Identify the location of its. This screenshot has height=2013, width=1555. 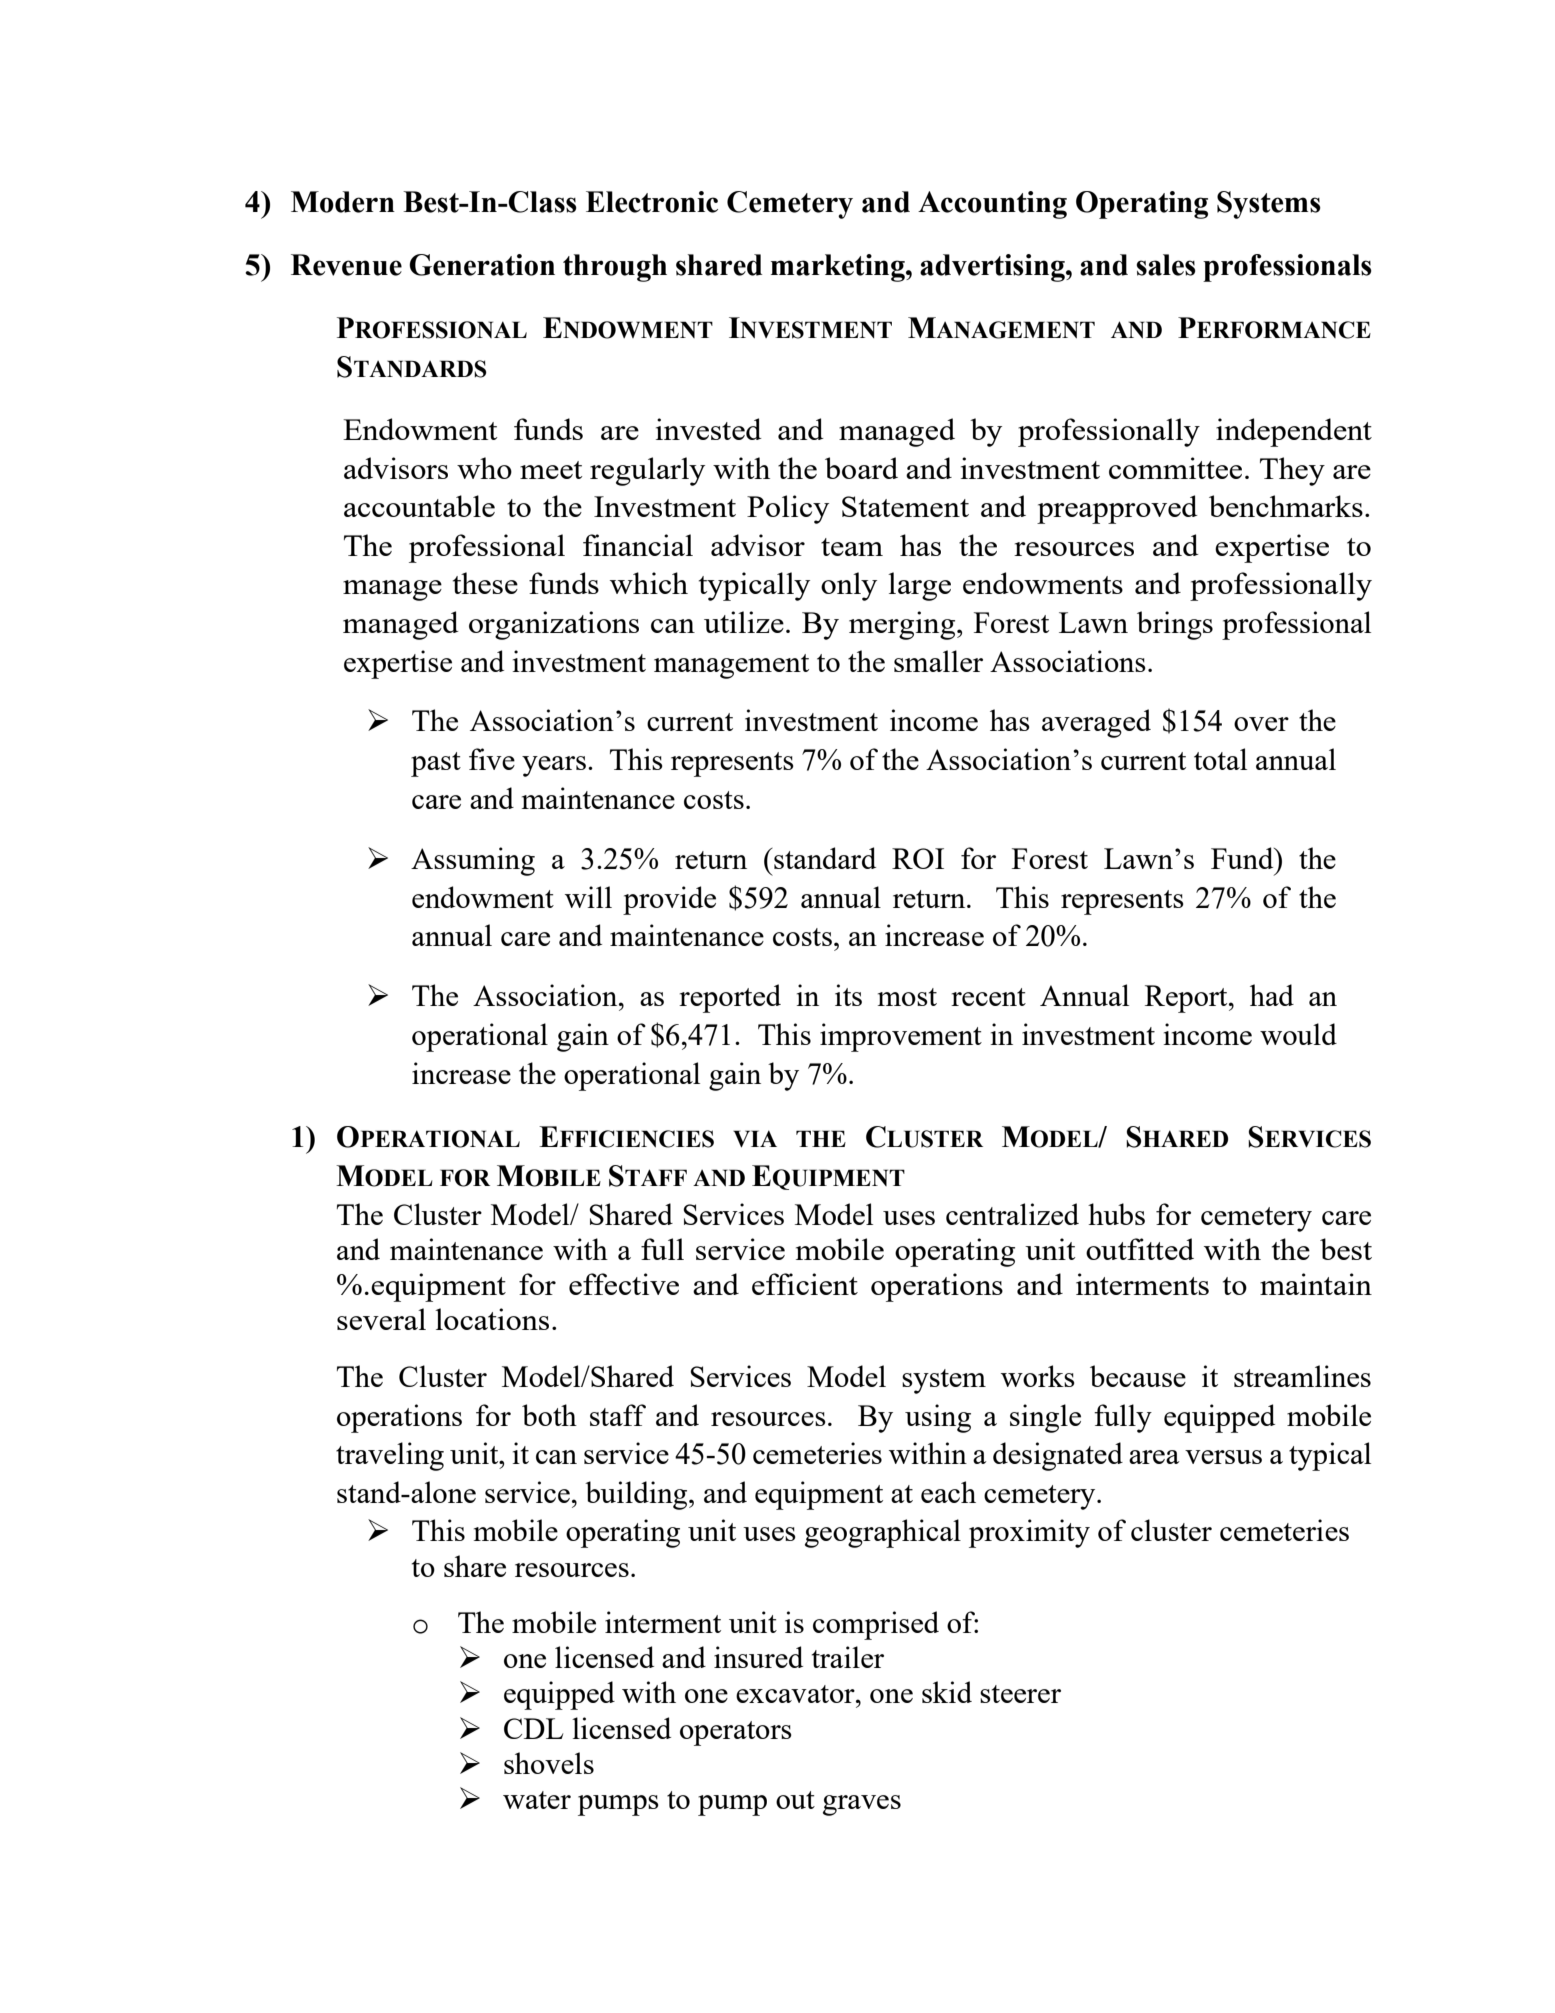
(848, 995).
